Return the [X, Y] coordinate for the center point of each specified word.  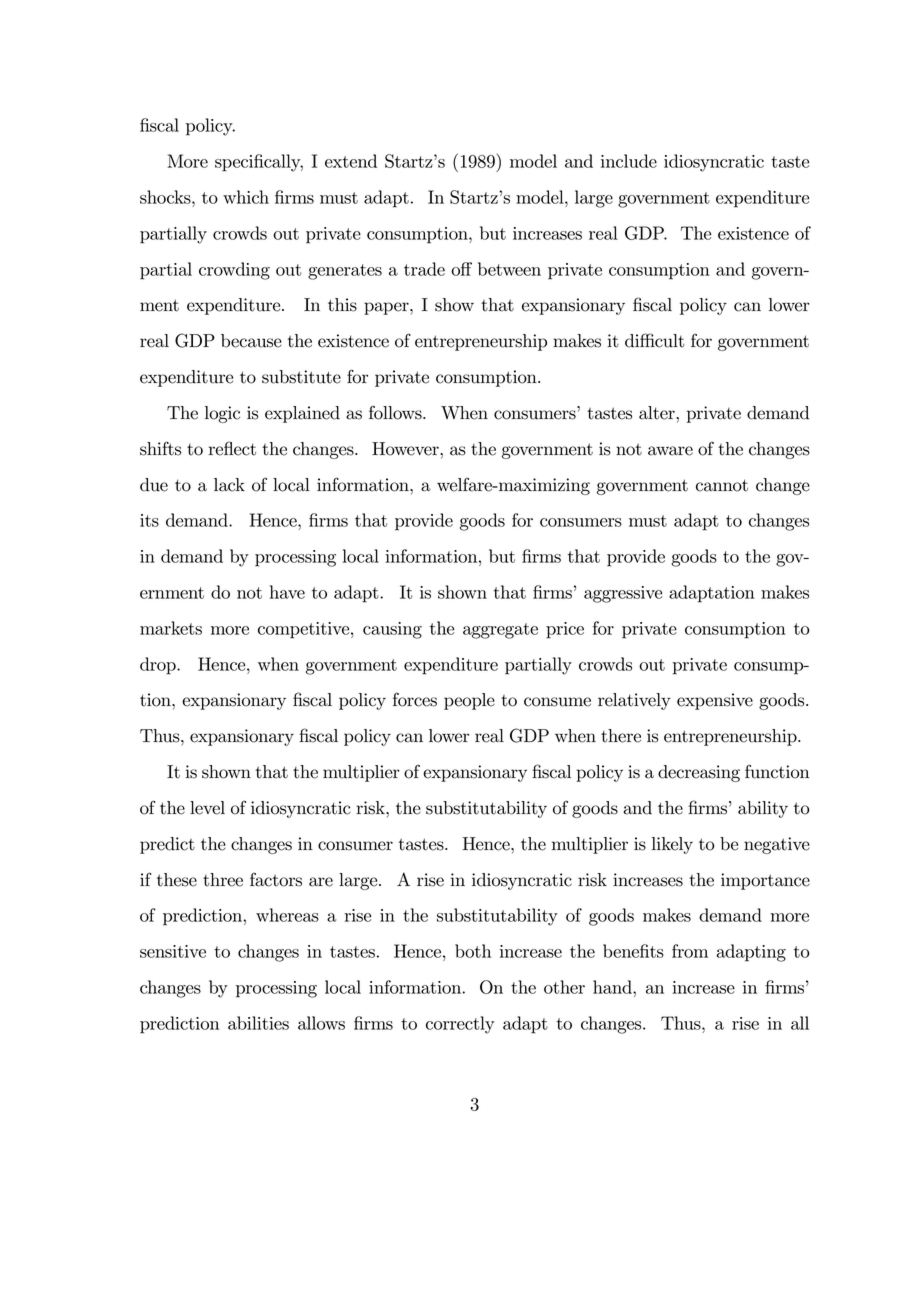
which [246, 197]
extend [351, 161]
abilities [258, 1023]
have [287, 592]
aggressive [623, 594]
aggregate [500, 631]
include [629, 161]
